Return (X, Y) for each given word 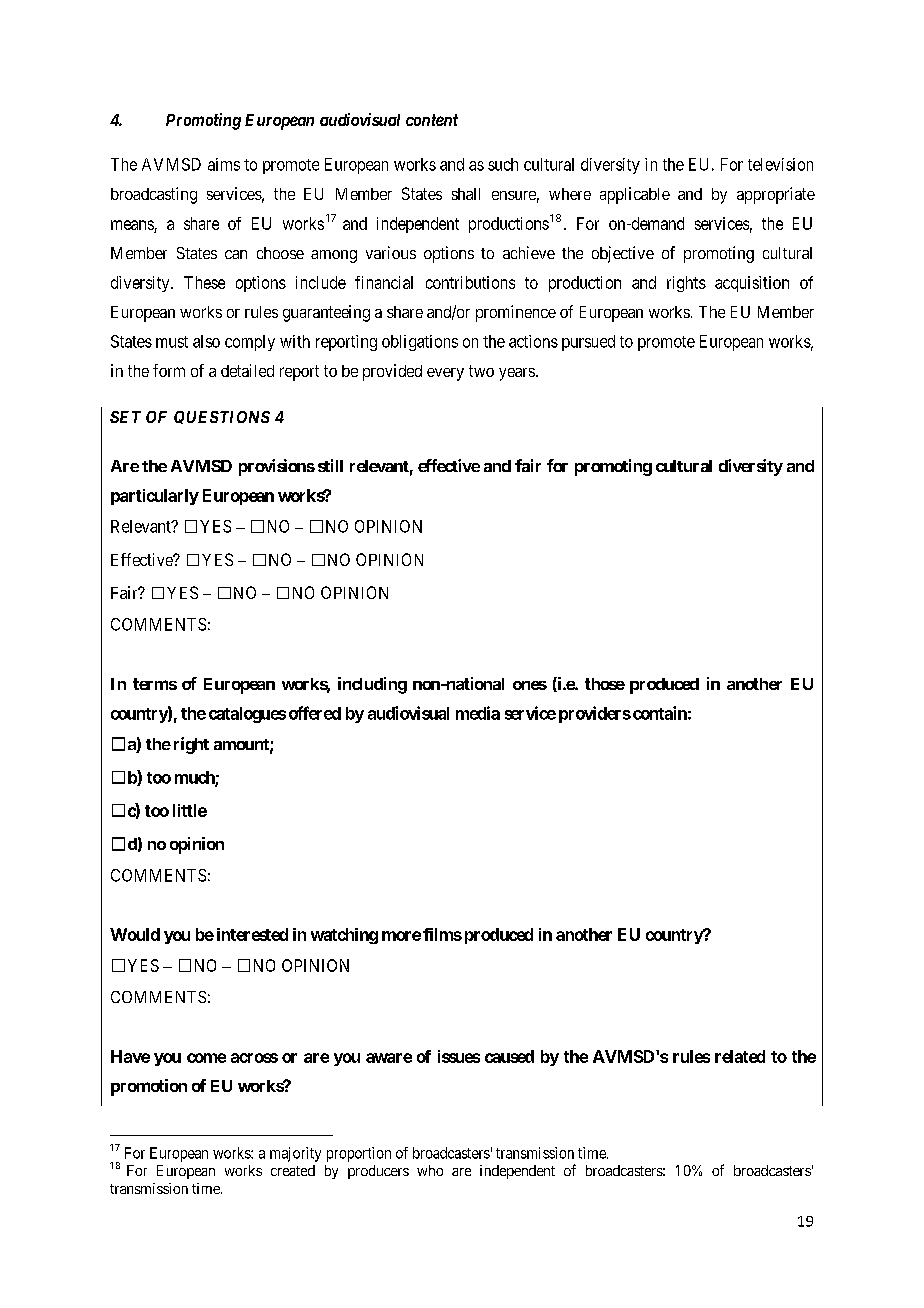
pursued (588, 343)
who (430, 1170)
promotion (149, 1087)
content (432, 120)
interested (252, 934)
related (740, 1056)
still (330, 465)
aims (224, 164)
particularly (155, 497)
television (780, 164)
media (478, 713)
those (605, 684)
